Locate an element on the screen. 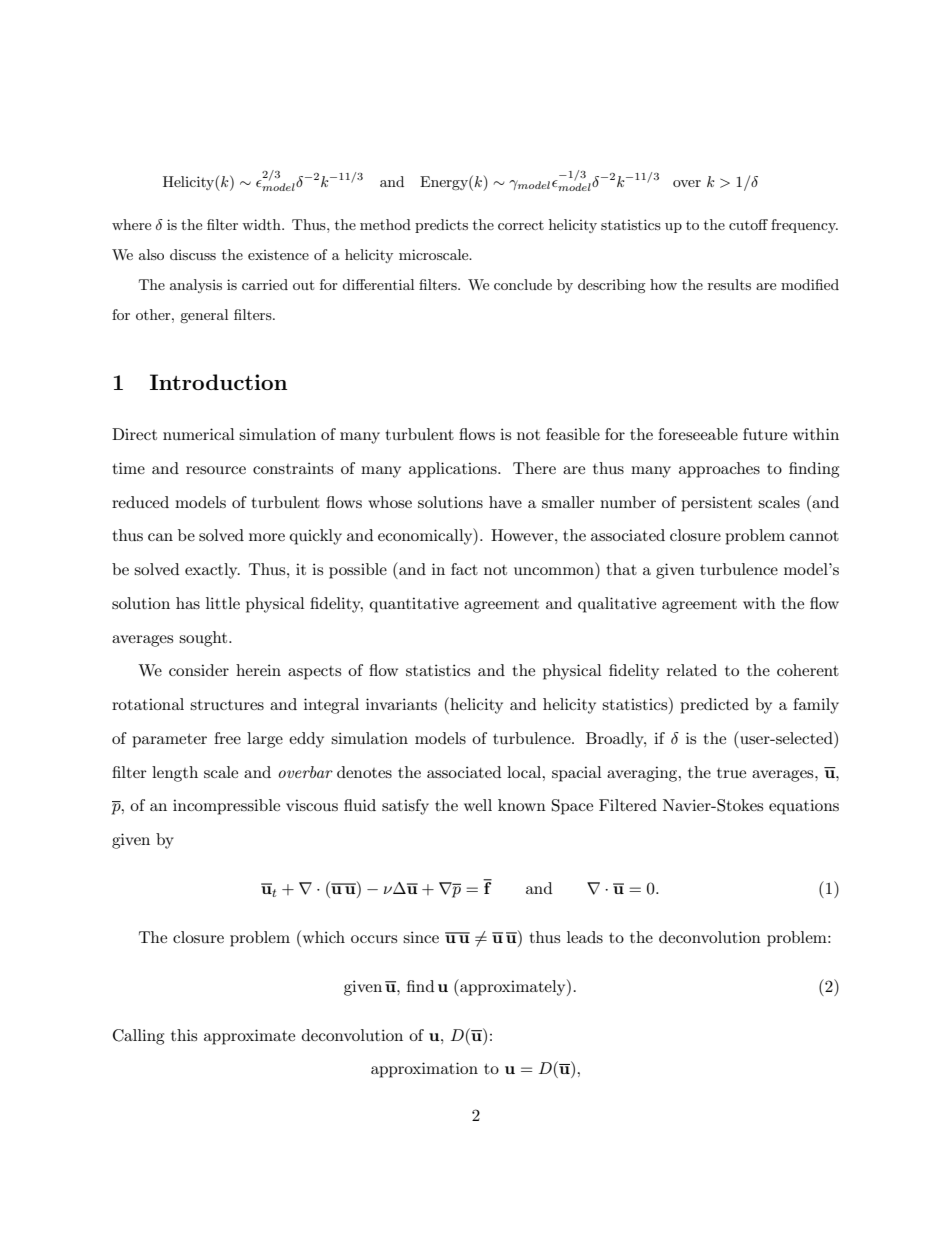 Image resolution: width=952 pixels, height=1233 pixels. predicts is located at coordinates (441, 226).
